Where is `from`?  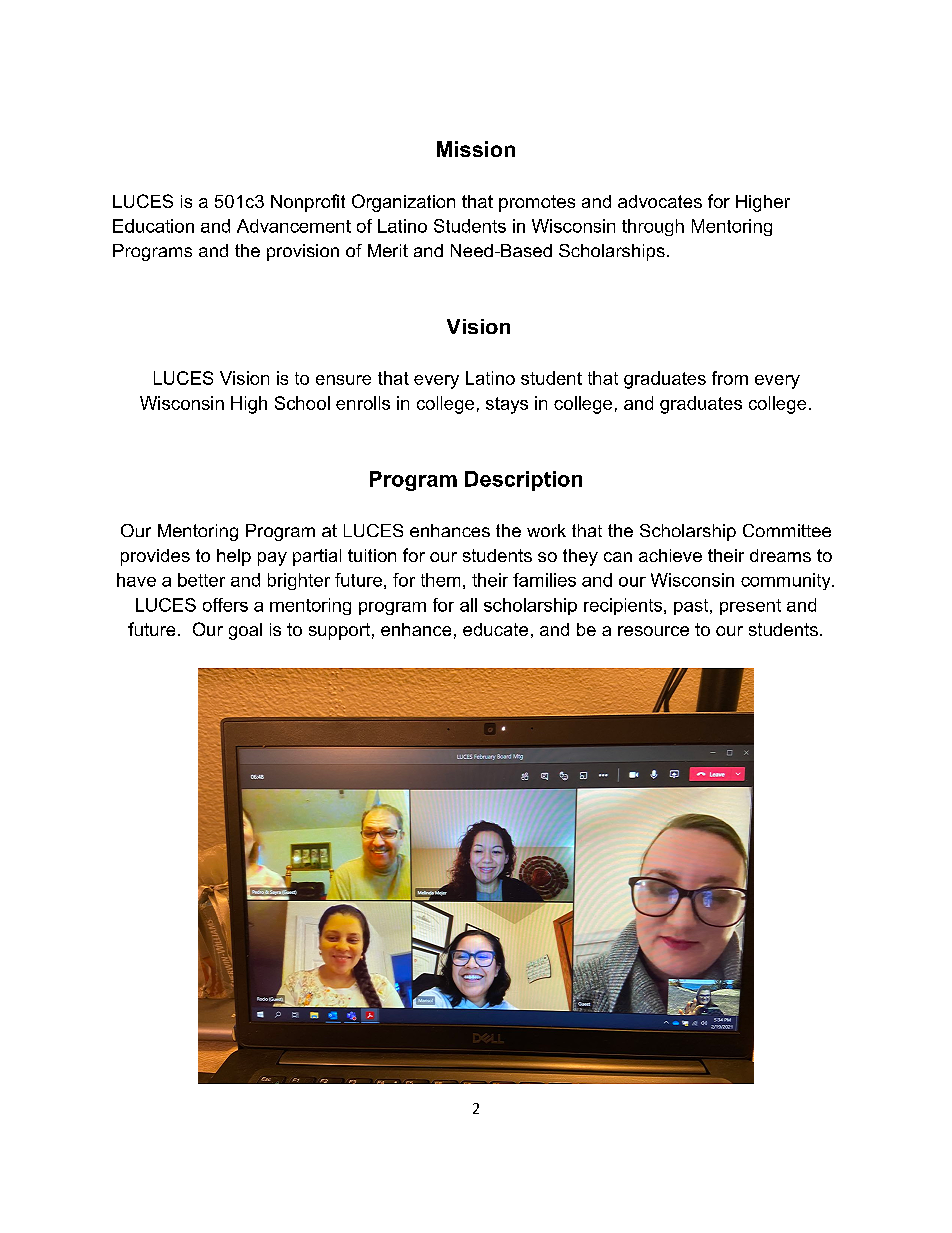 from is located at coordinates (730, 378).
